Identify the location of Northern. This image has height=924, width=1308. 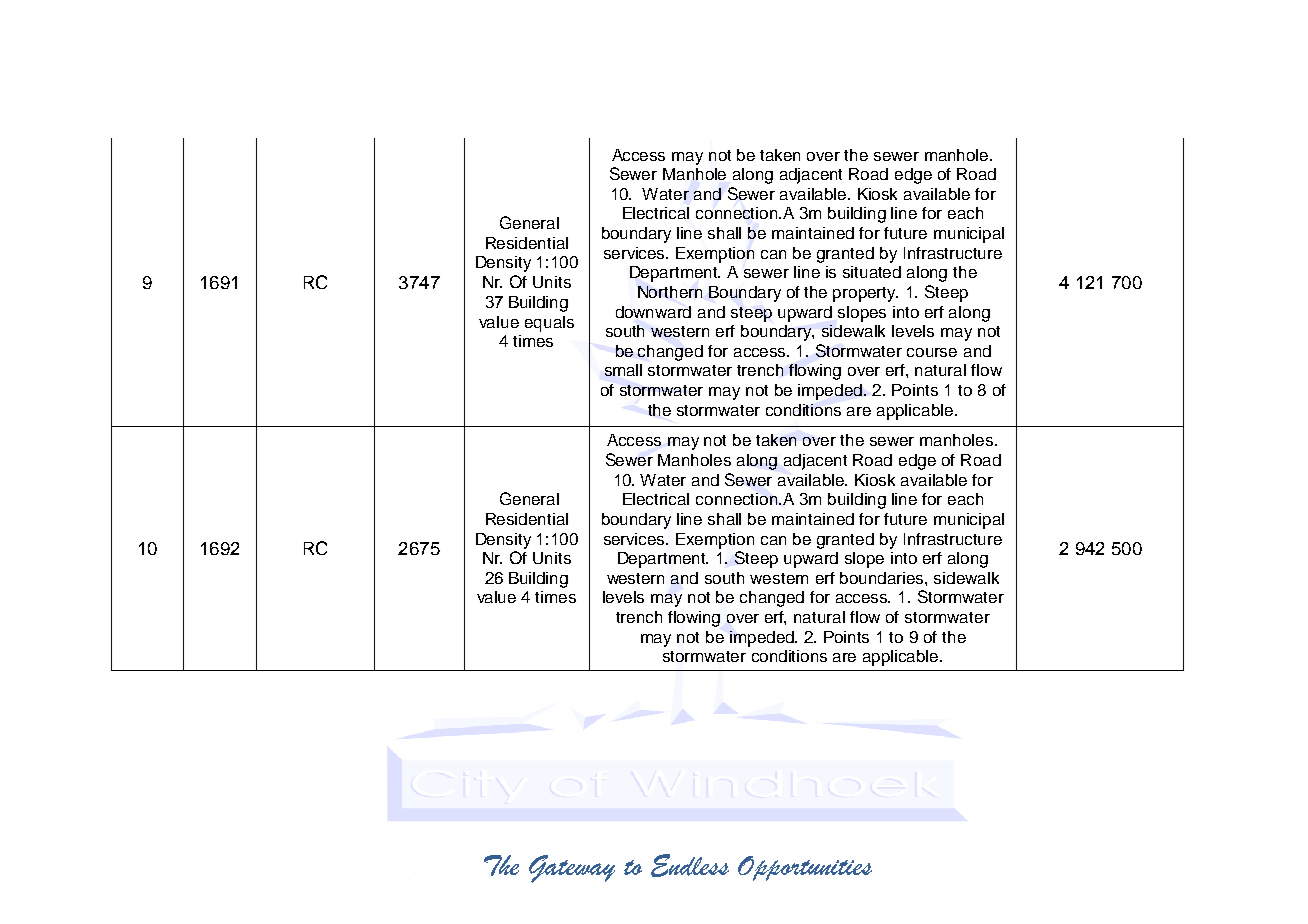
(670, 292).
